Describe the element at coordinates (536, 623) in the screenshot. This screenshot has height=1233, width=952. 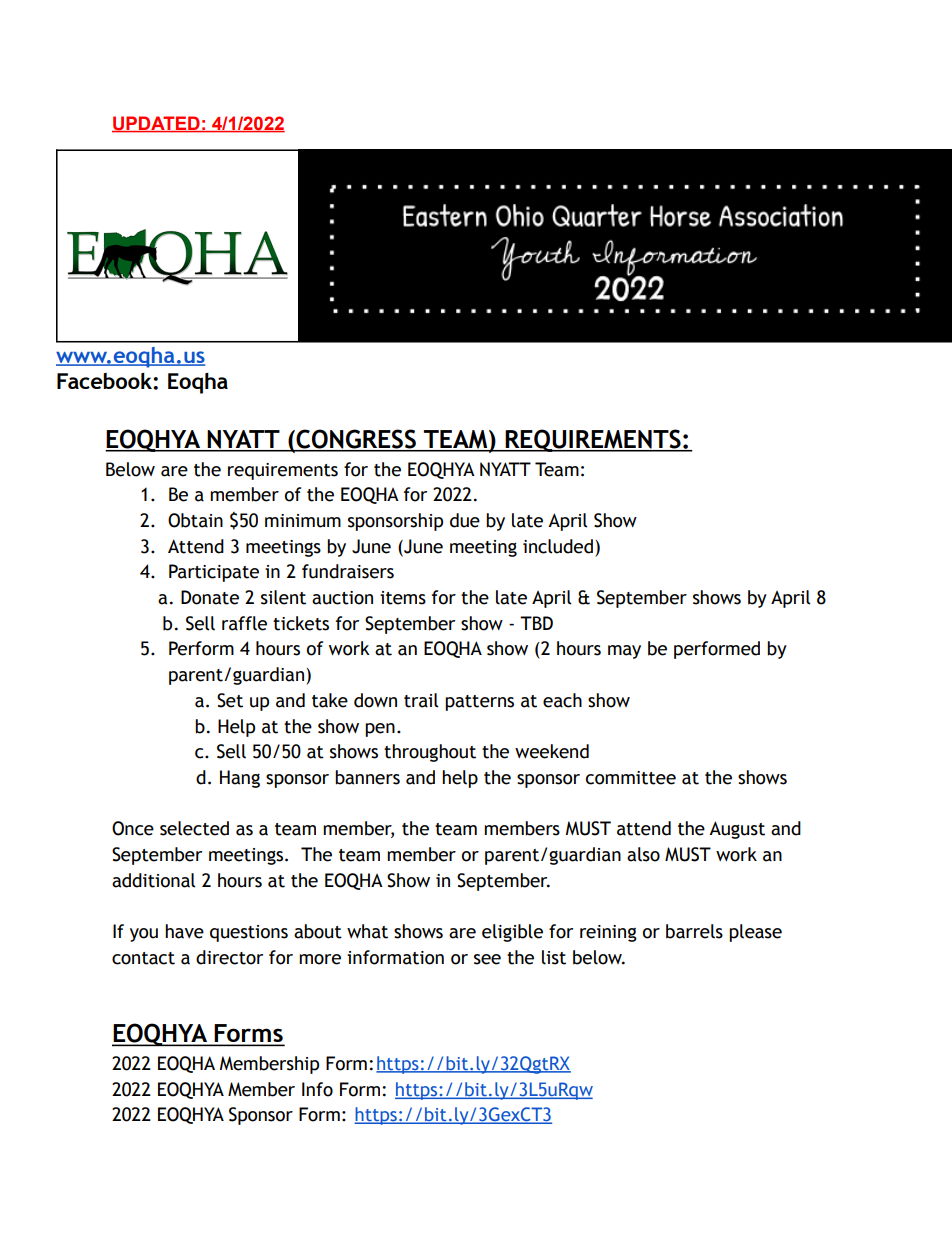
I see `TBD` at that location.
